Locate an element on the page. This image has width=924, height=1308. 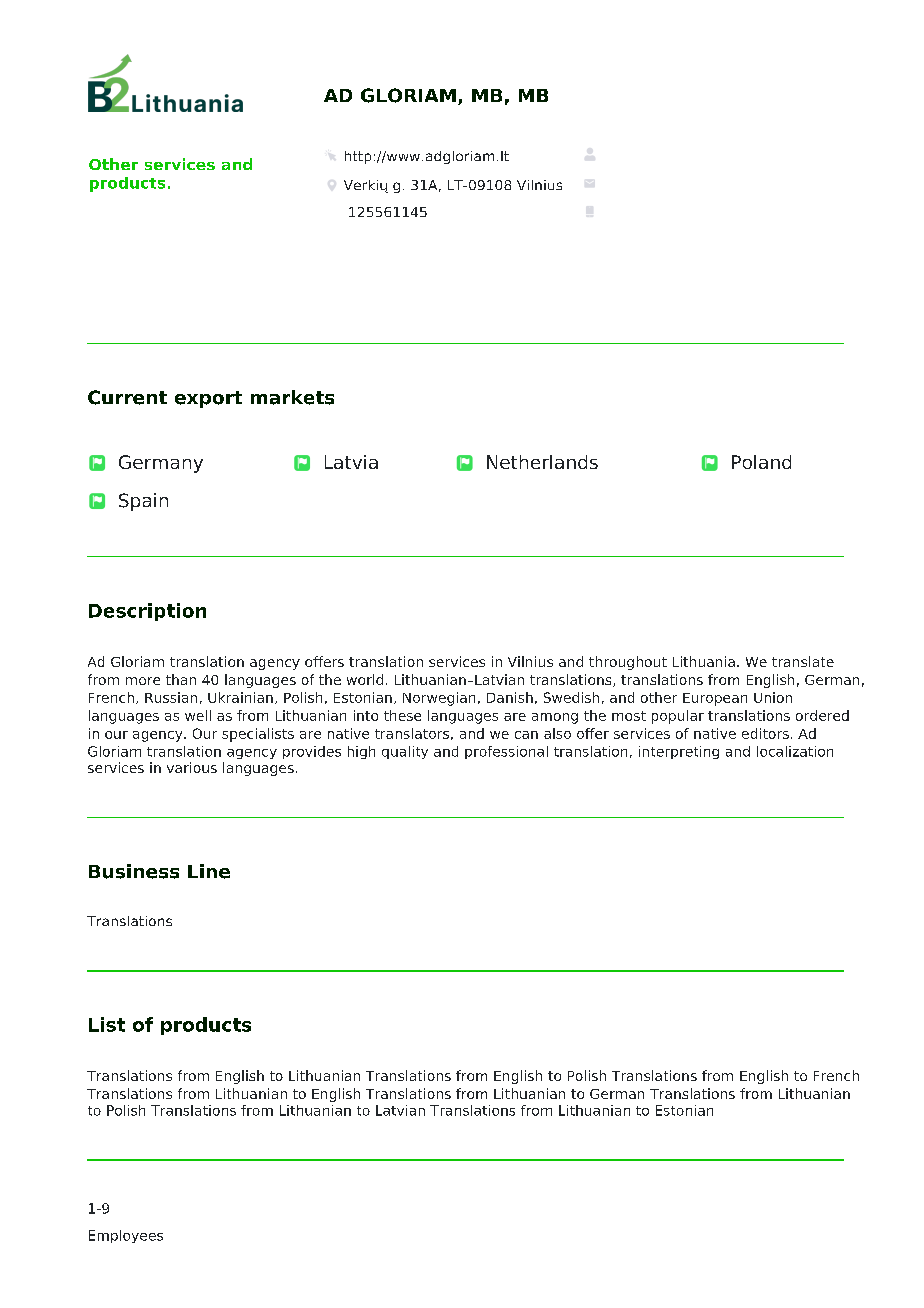
interpreting is located at coordinates (679, 752).
